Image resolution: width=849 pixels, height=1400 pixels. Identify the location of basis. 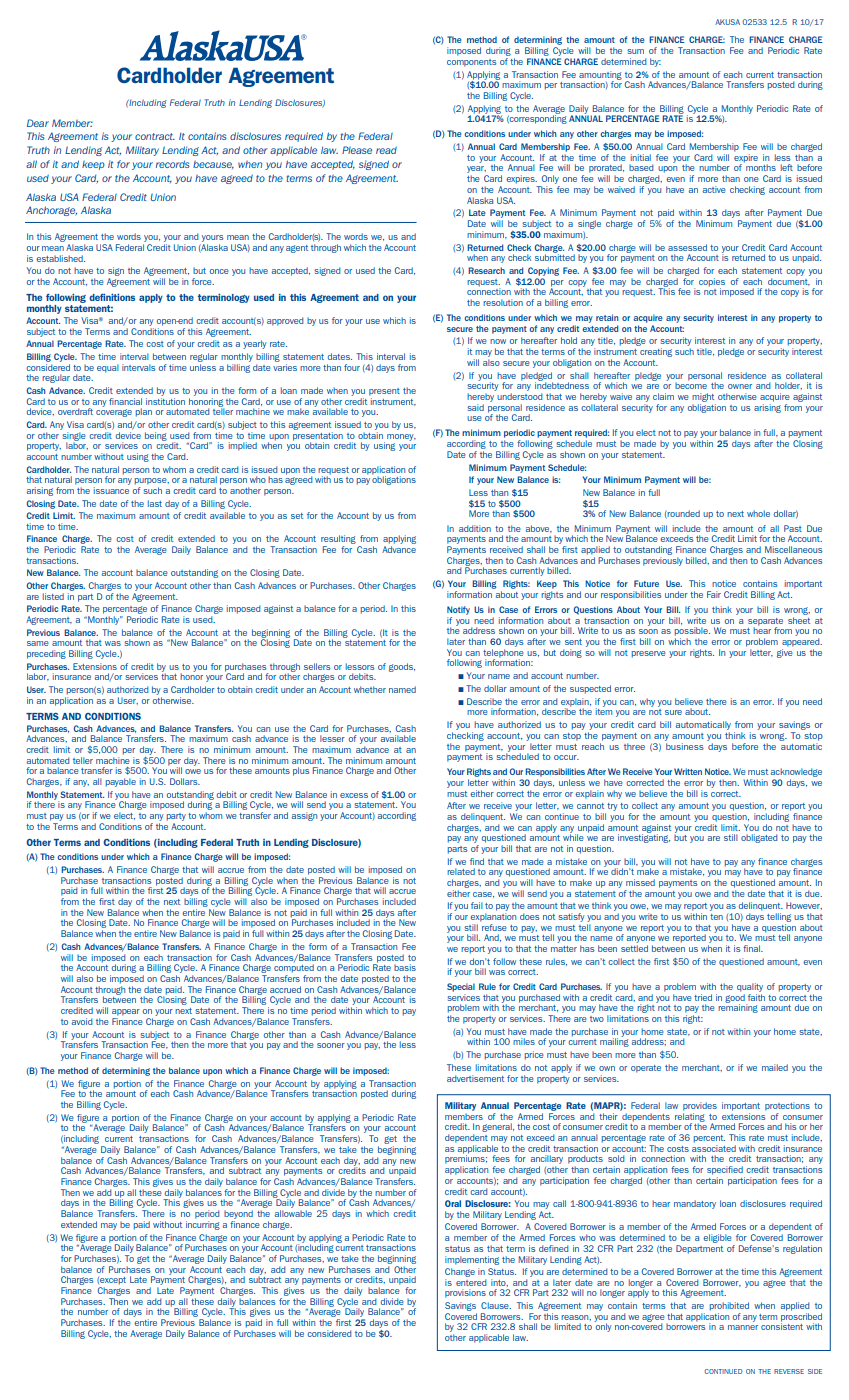
(405, 967).
